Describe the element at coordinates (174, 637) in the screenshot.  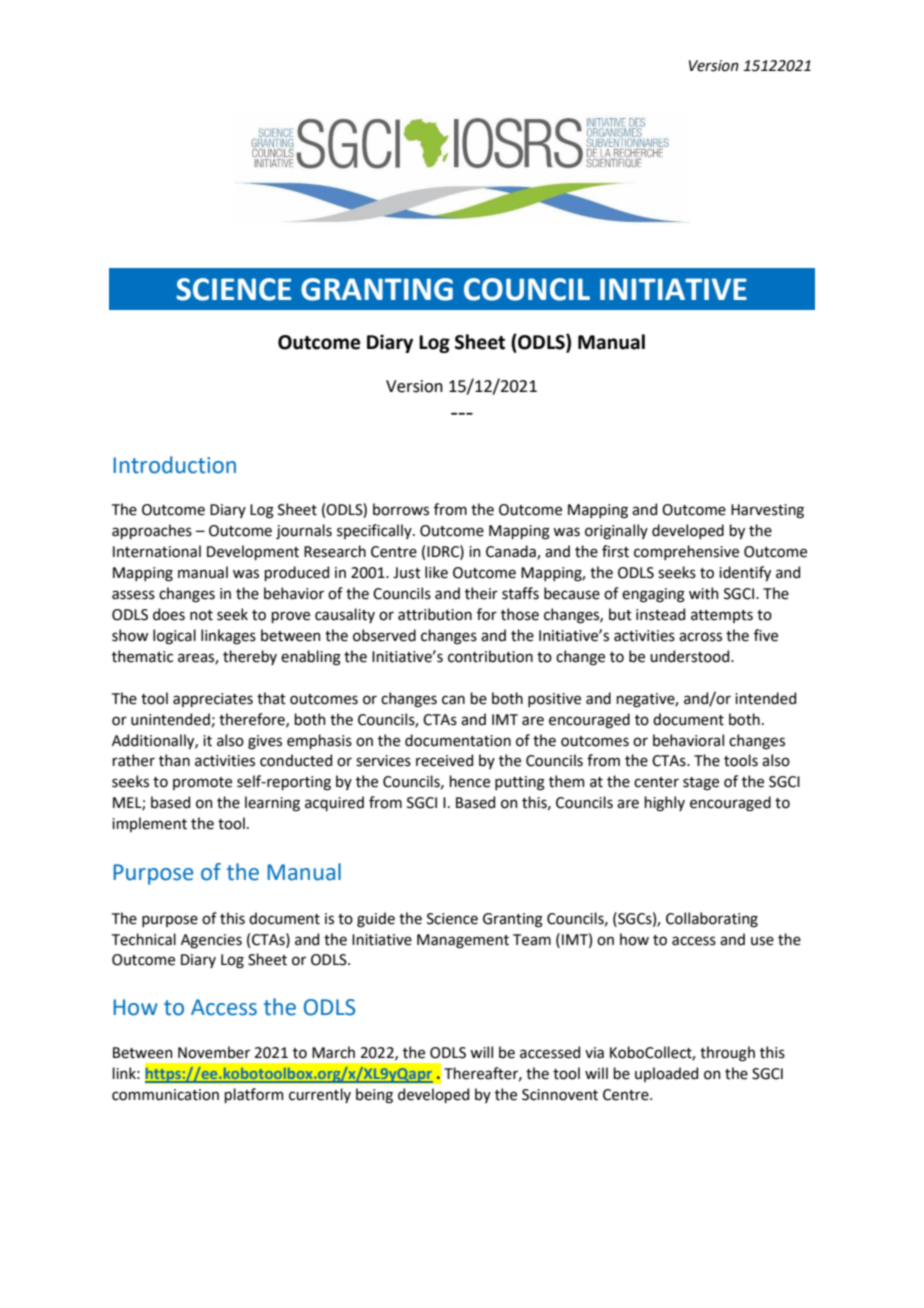
I see `logical` at that location.
